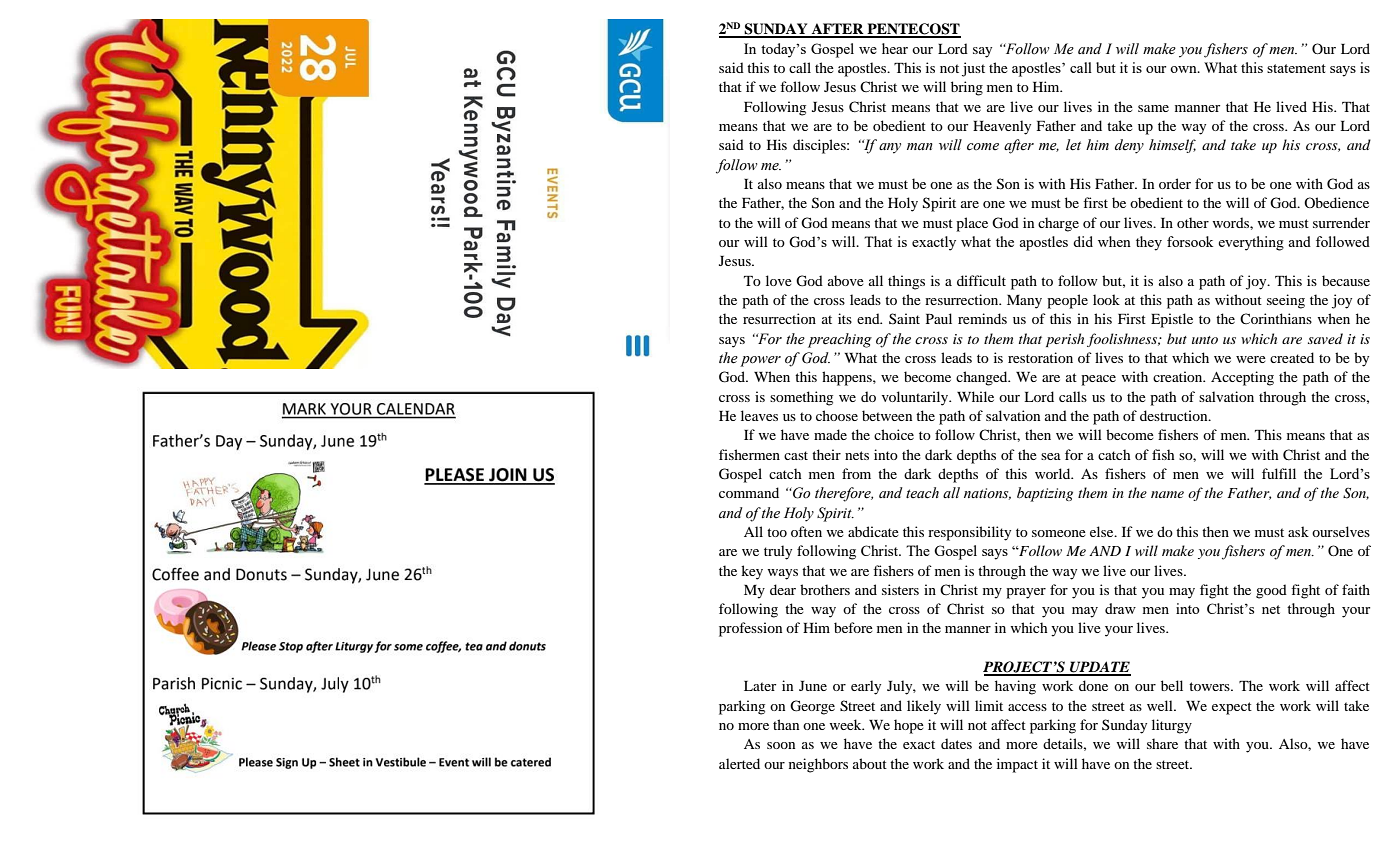  I want to click on Accepting, so click(1242, 378).
